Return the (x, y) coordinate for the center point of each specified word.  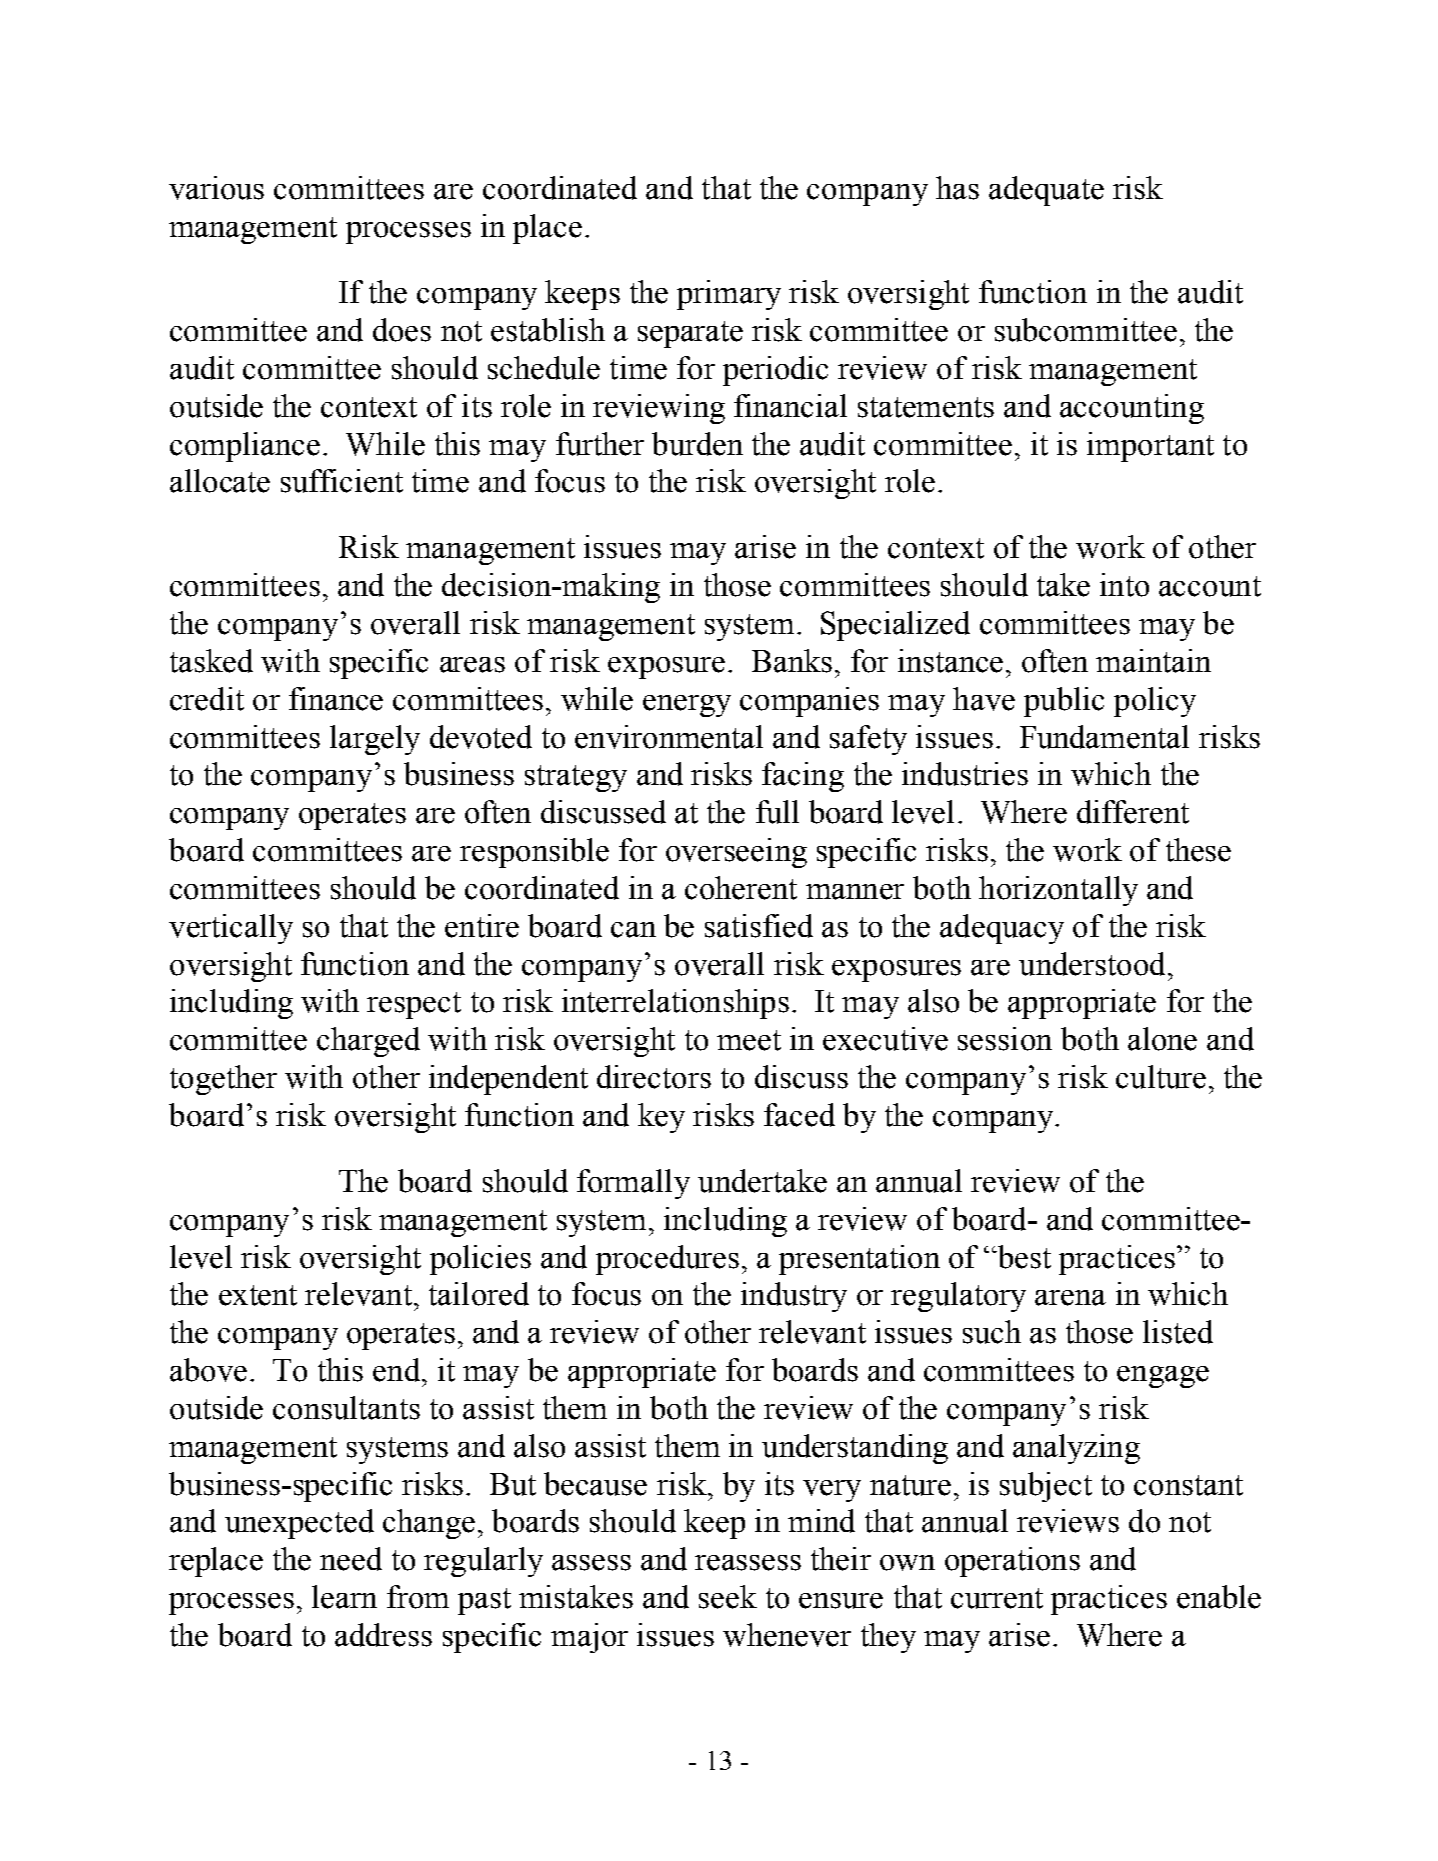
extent (258, 1295)
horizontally (1058, 891)
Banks (792, 661)
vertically (231, 929)
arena (1070, 1298)
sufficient (342, 481)
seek (728, 1597)
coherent (741, 888)
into (1124, 585)
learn (344, 1597)
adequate (1046, 191)
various (216, 188)
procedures (667, 1260)
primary (729, 295)
